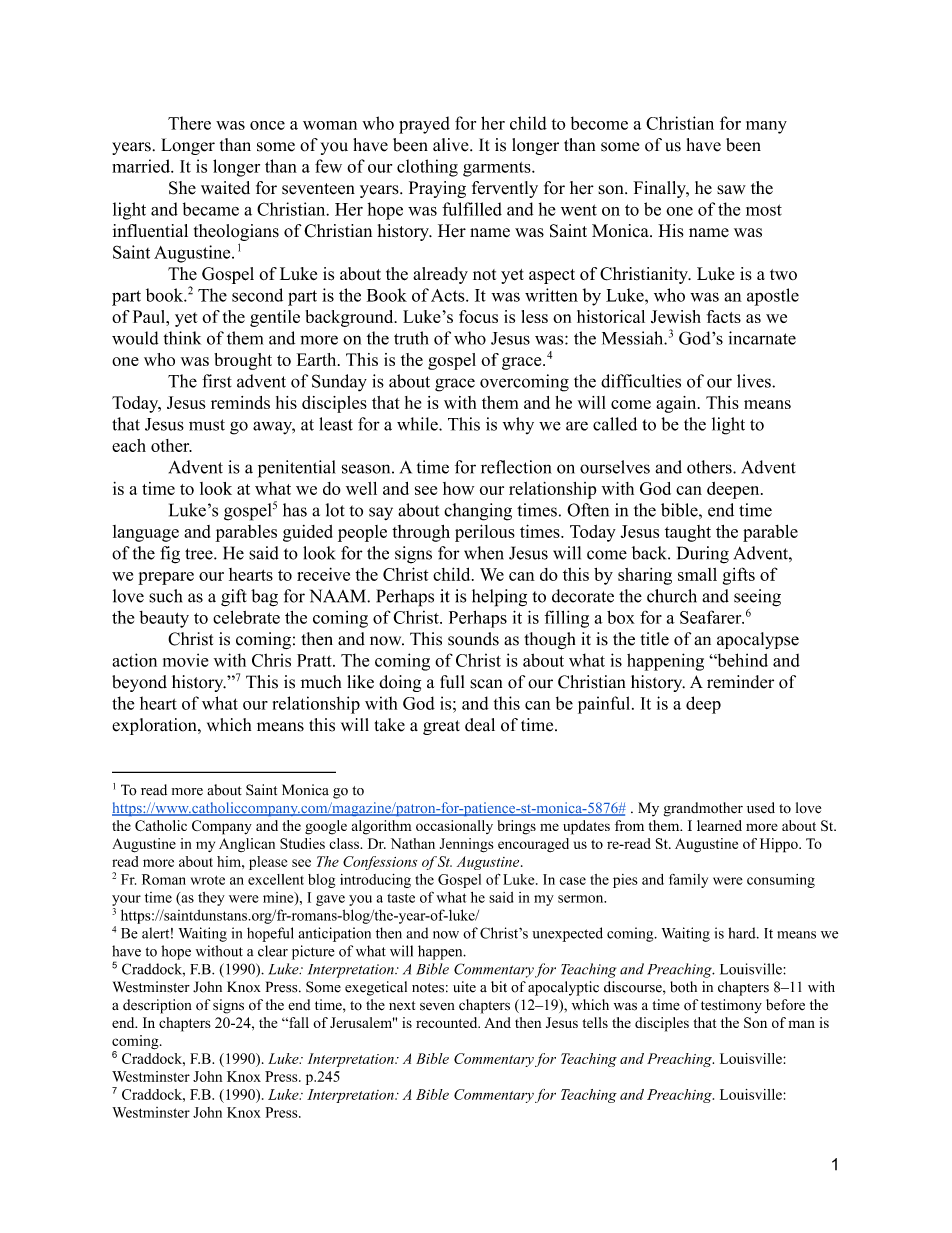  Describe the element at coordinates (484, 553) in the page. I see `when` at that location.
